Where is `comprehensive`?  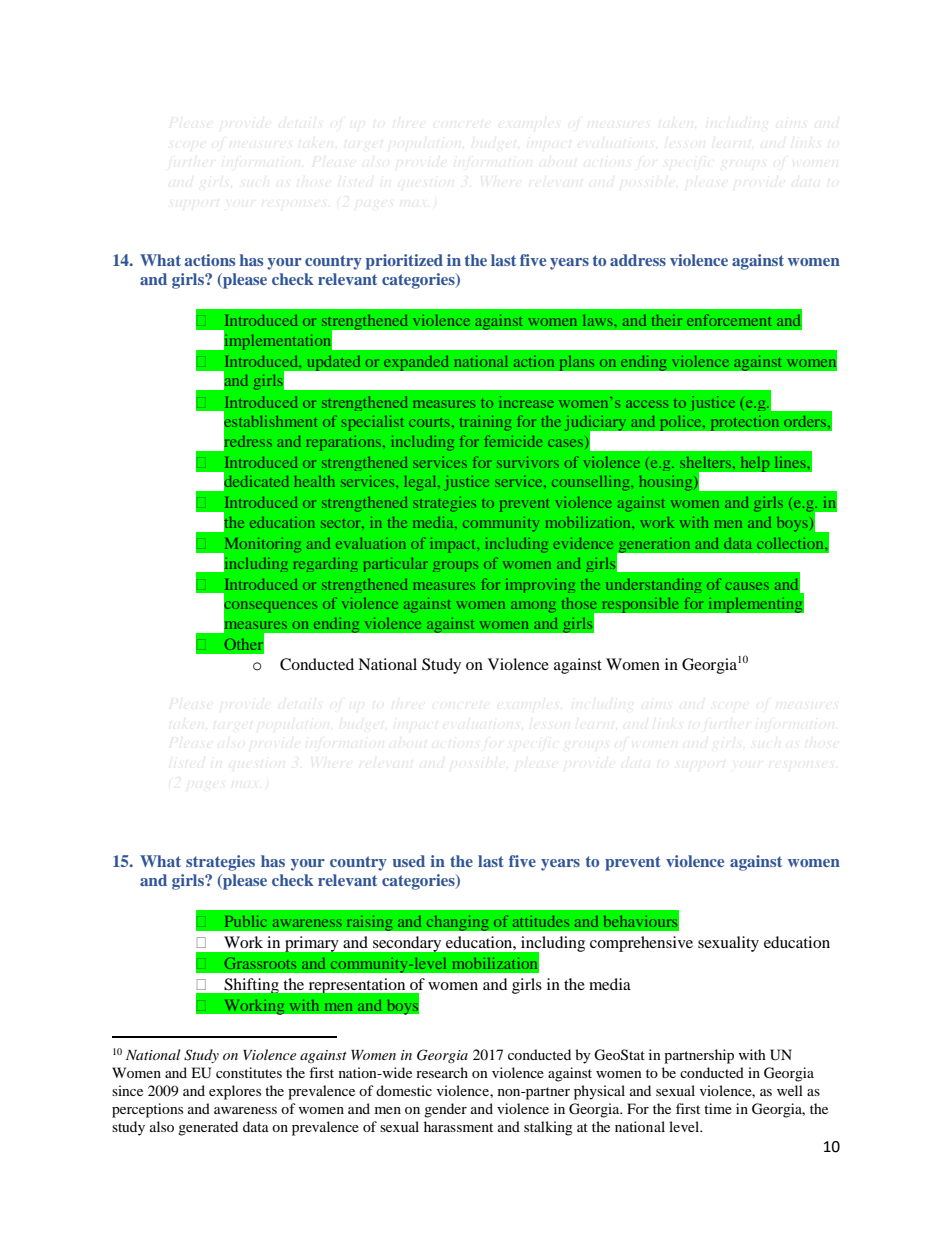
comprehensive is located at coordinates (641, 944).
